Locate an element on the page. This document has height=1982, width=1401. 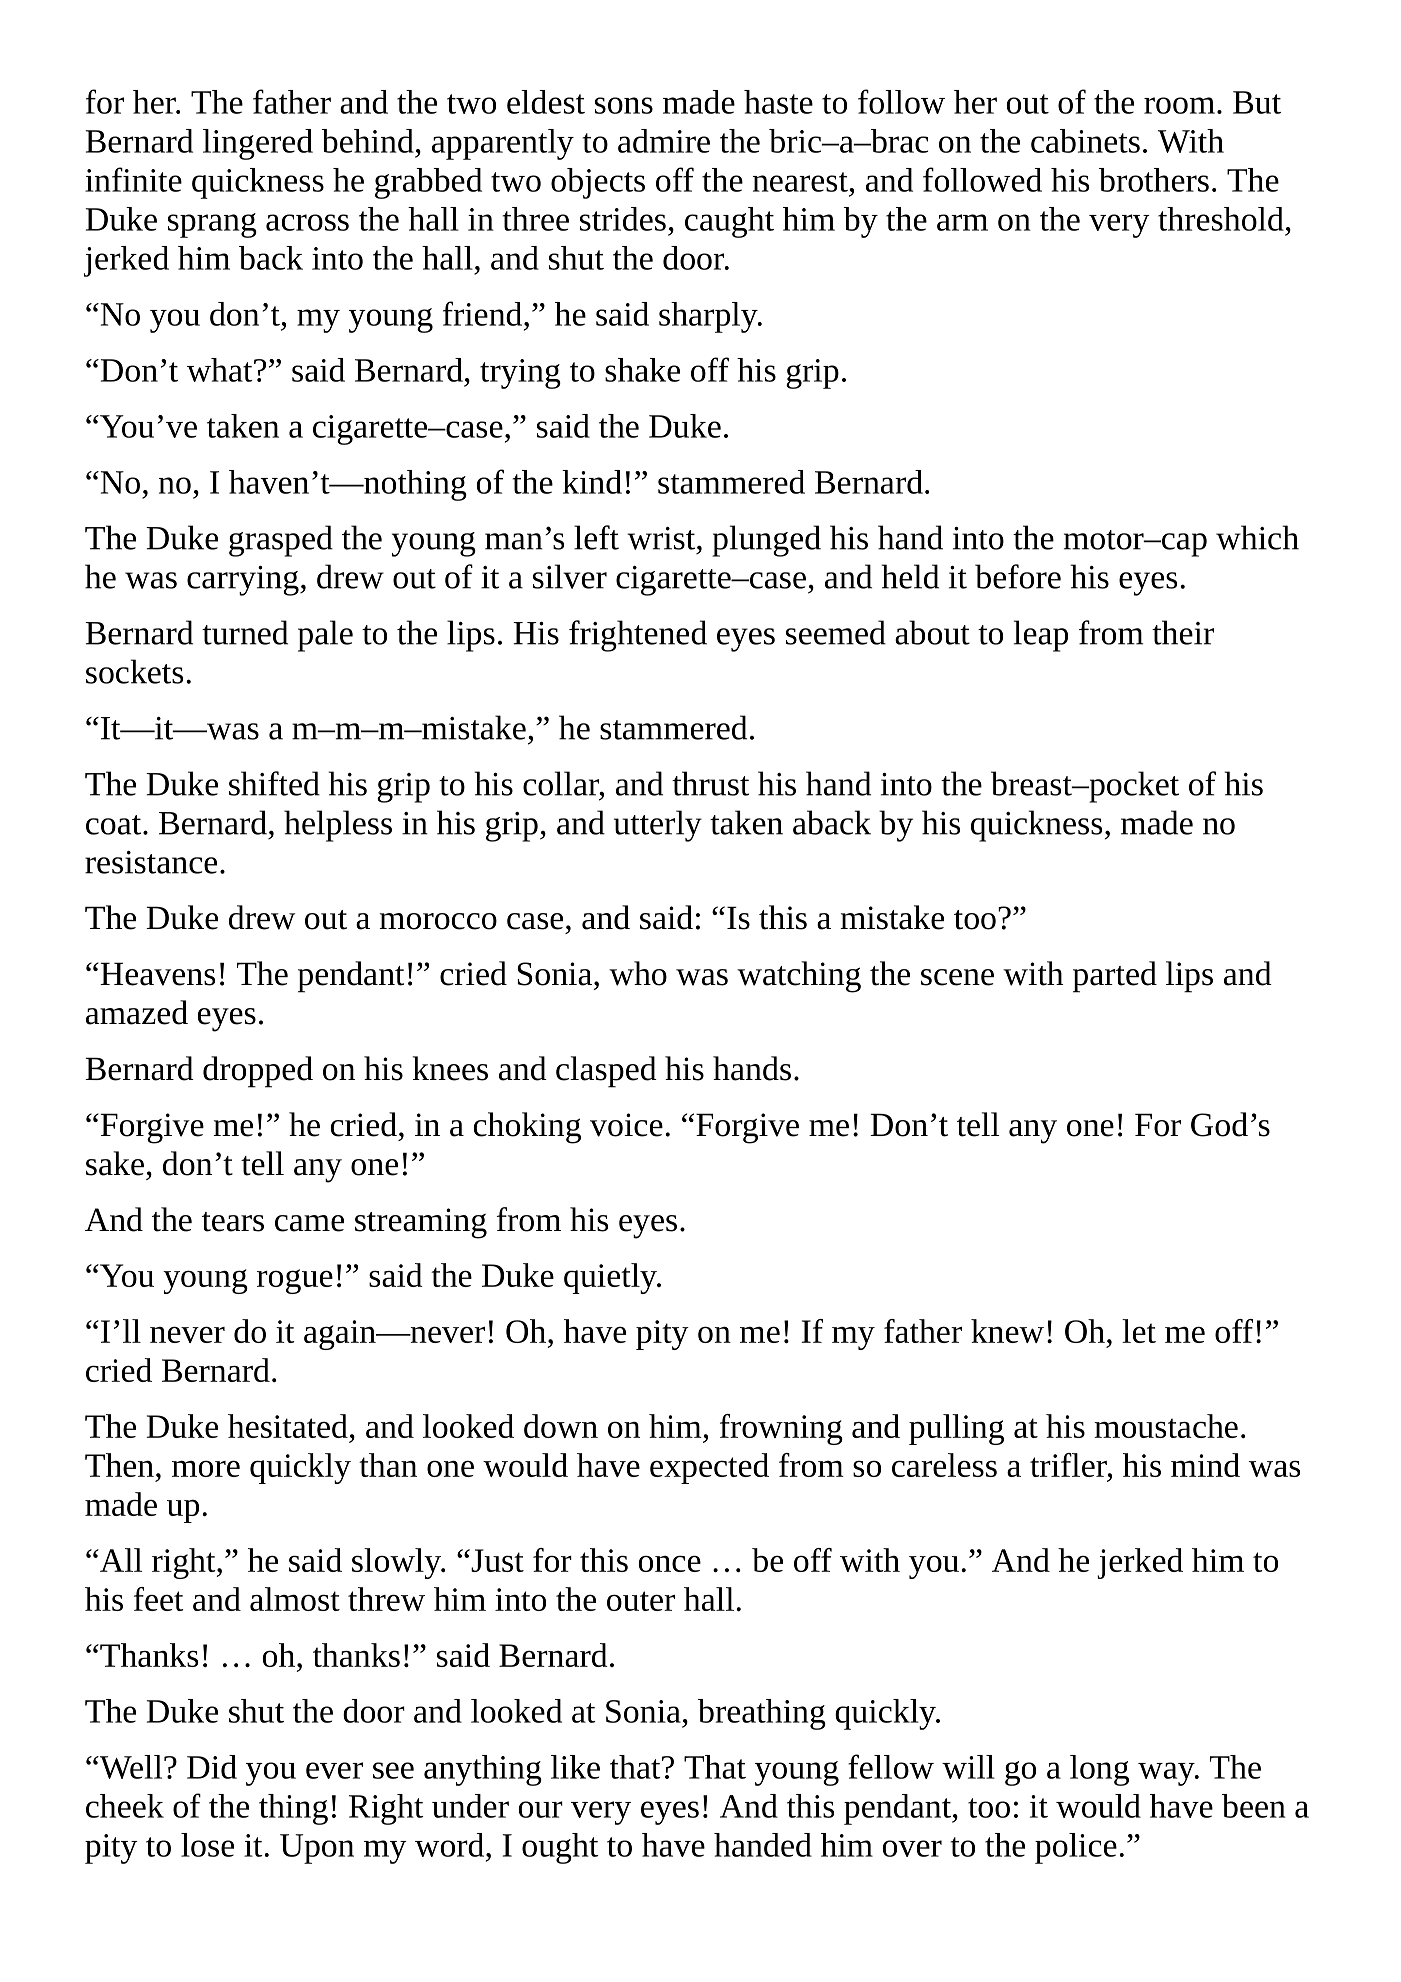
let is located at coordinates (1139, 1331).
